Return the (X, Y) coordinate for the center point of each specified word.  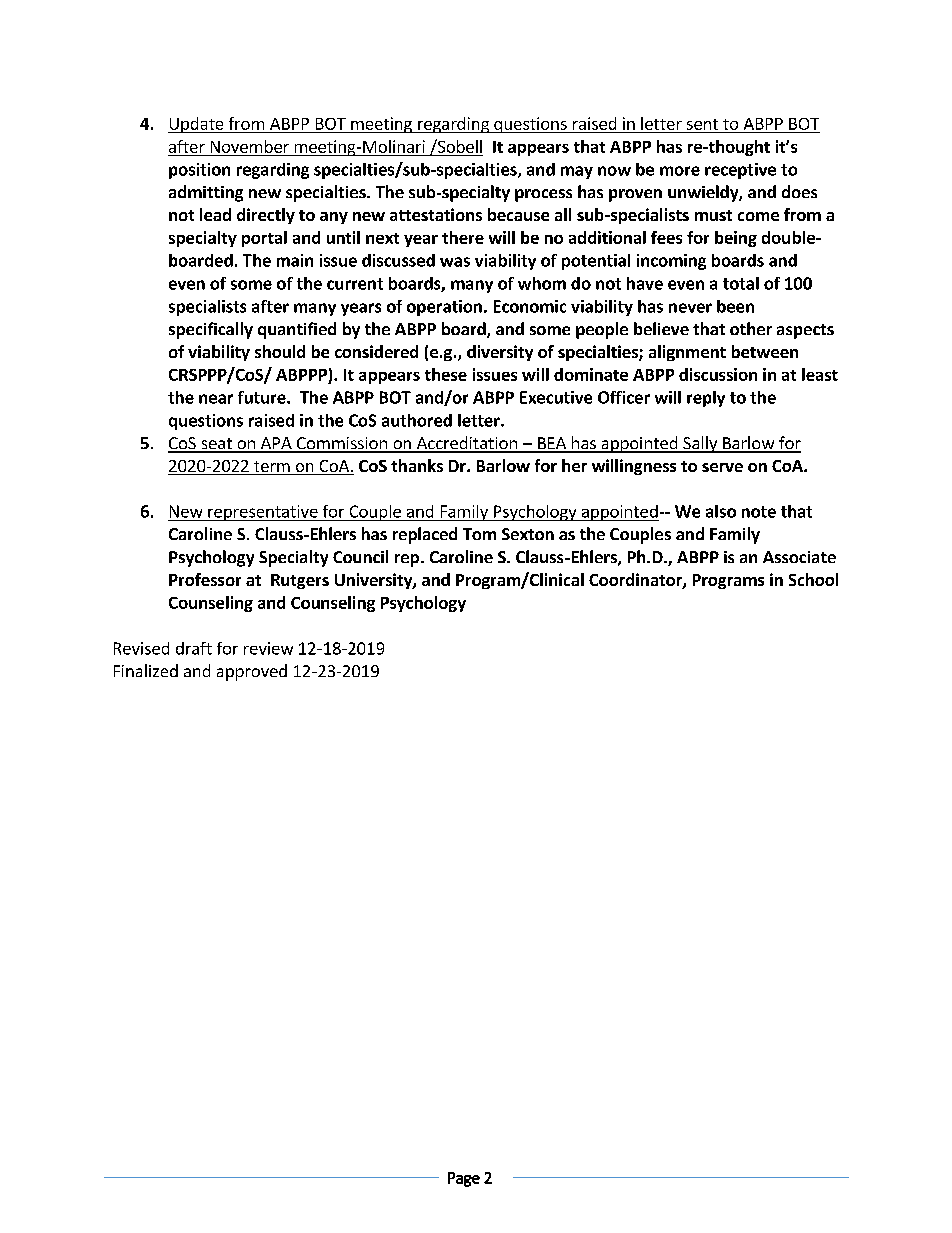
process (543, 195)
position (199, 171)
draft (194, 648)
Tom (479, 534)
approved (252, 672)
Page (464, 1179)
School (813, 579)
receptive (740, 171)
